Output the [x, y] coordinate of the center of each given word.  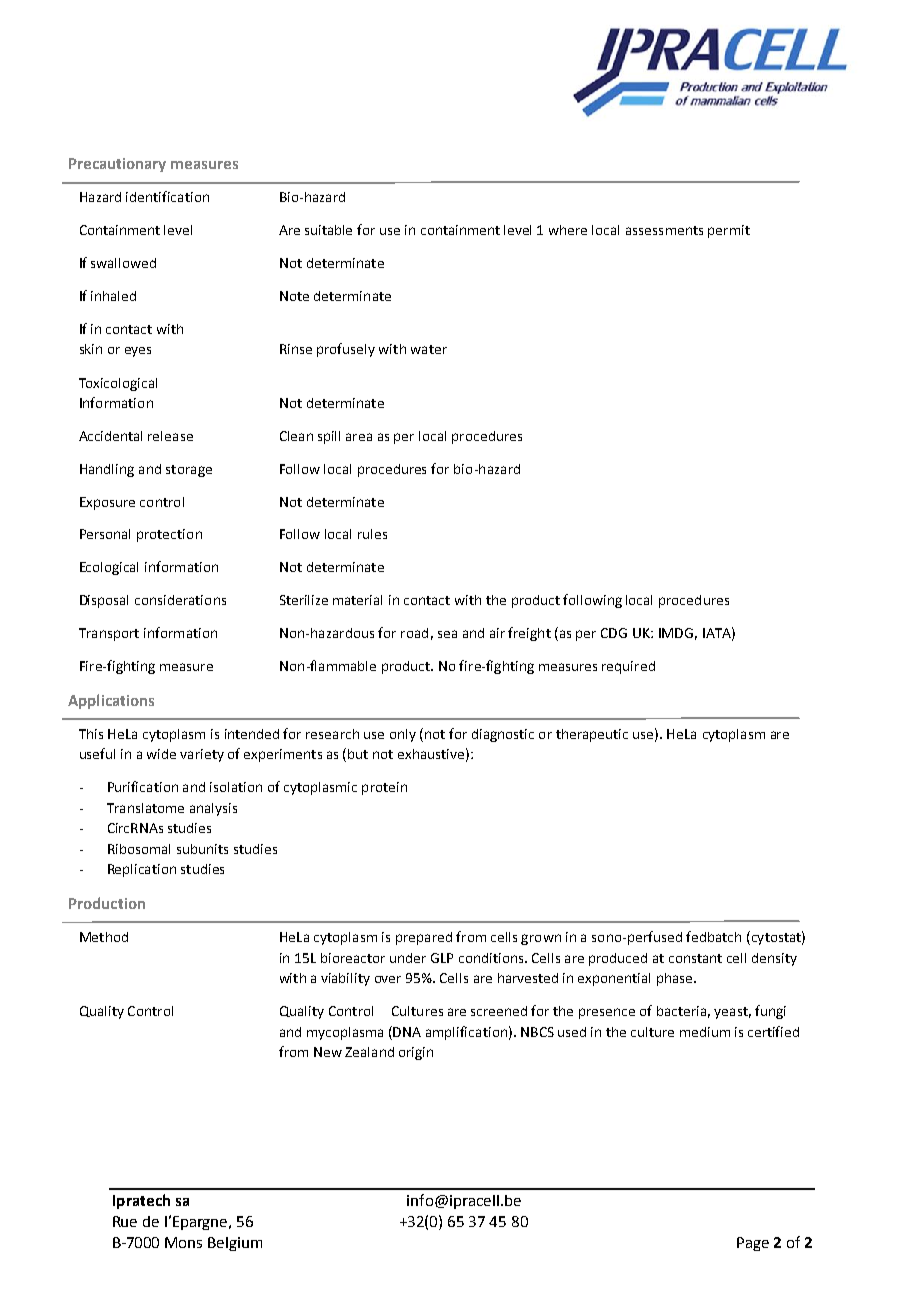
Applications [111, 701]
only [403, 735]
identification [167, 196]
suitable [328, 230]
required [628, 667]
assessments [664, 230]
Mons [183, 1242]
